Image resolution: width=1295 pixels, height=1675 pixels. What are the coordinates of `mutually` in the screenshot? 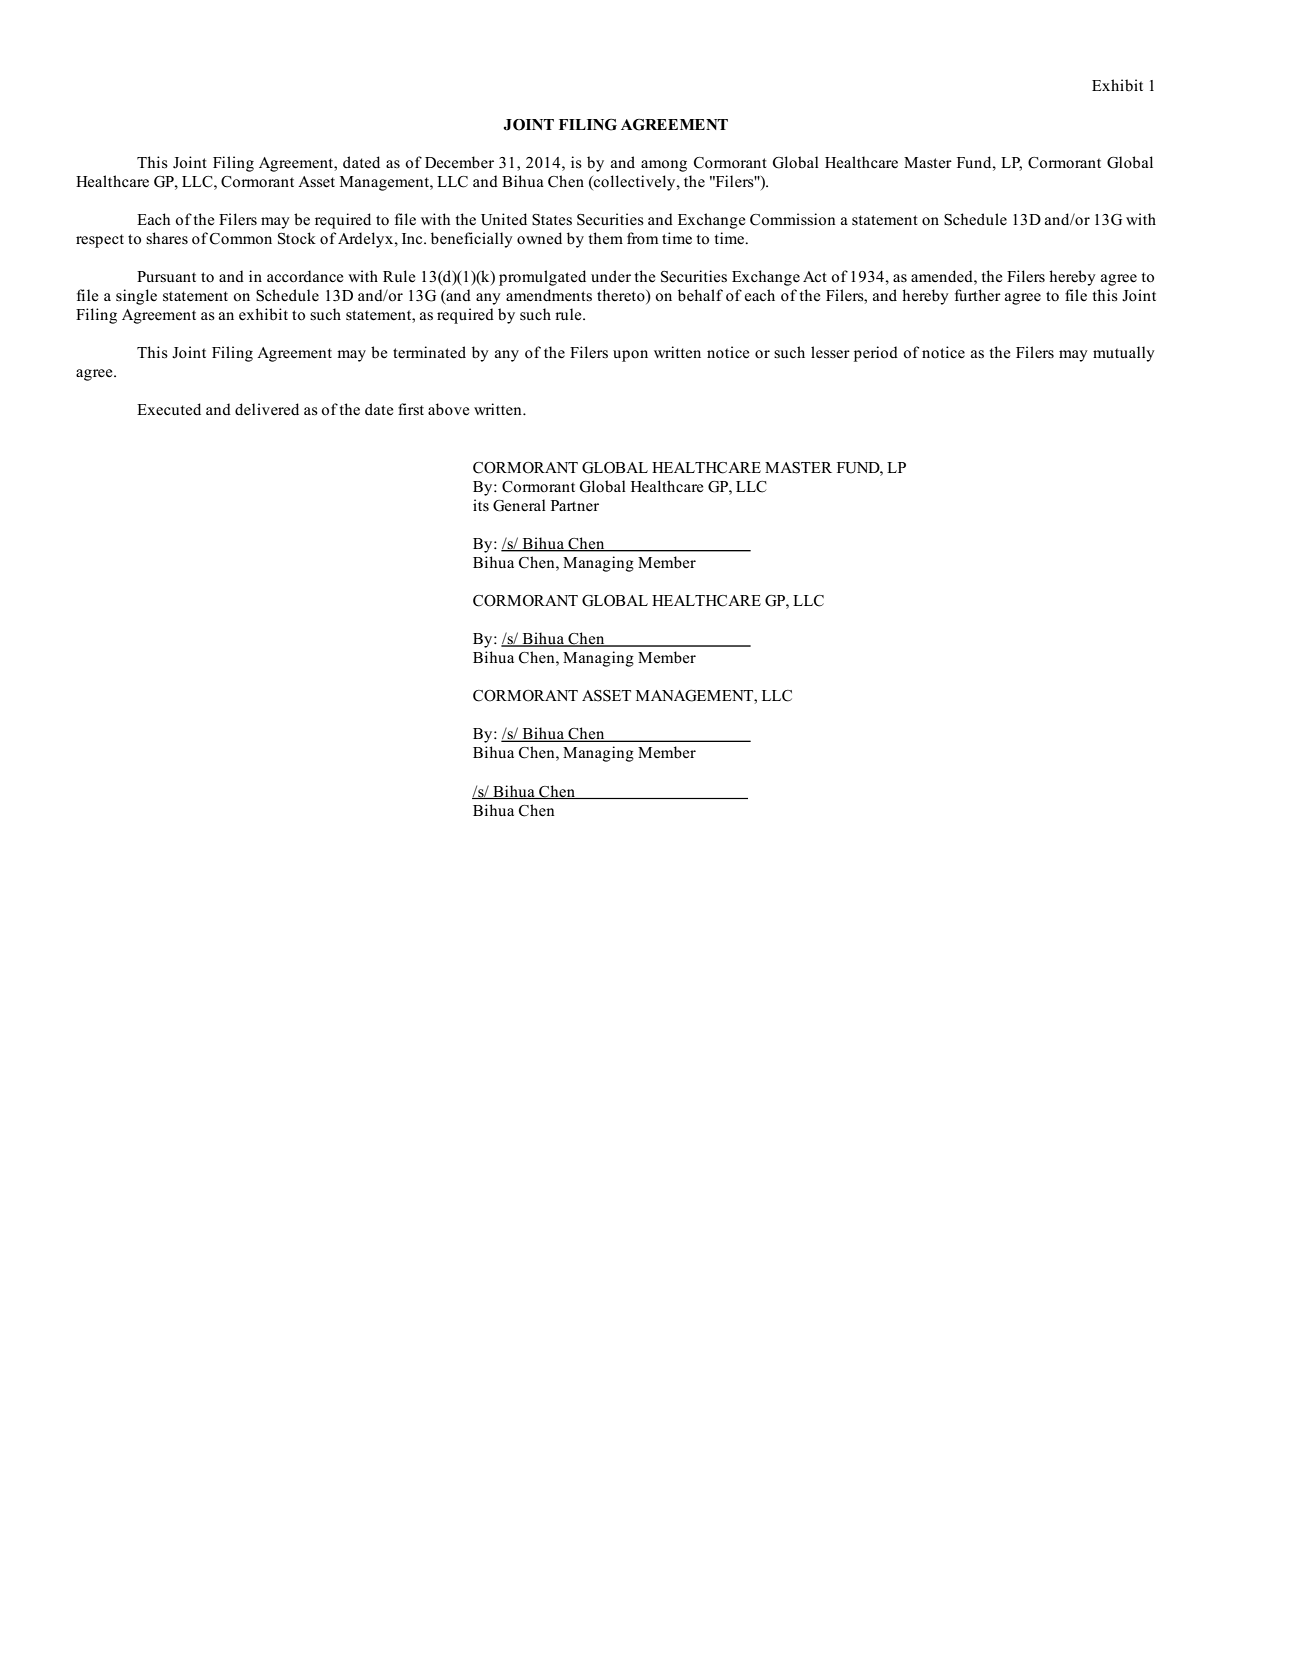 It's located at (1124, 354).
